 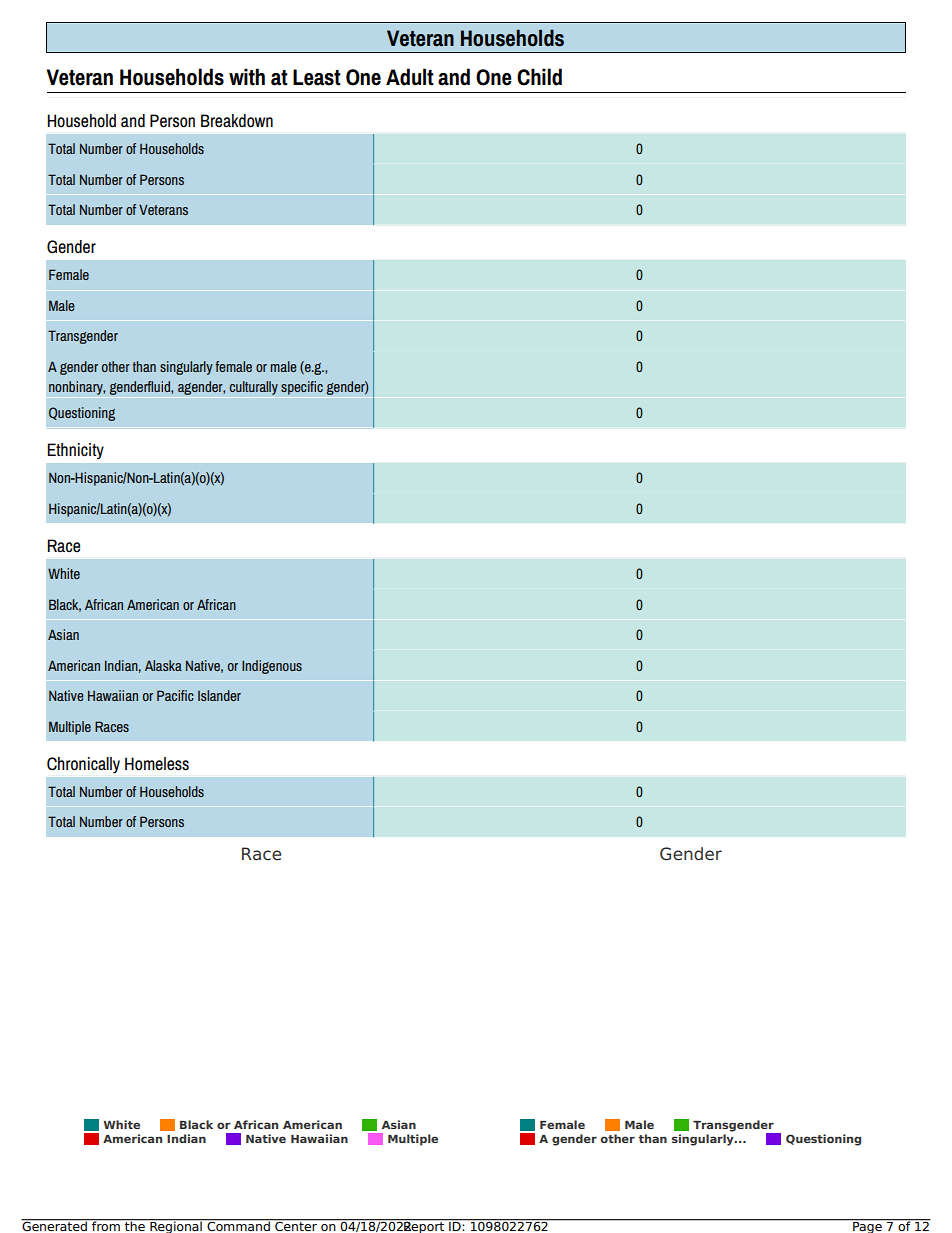 I want to click on Chronically, so click(x=83, y=765).
